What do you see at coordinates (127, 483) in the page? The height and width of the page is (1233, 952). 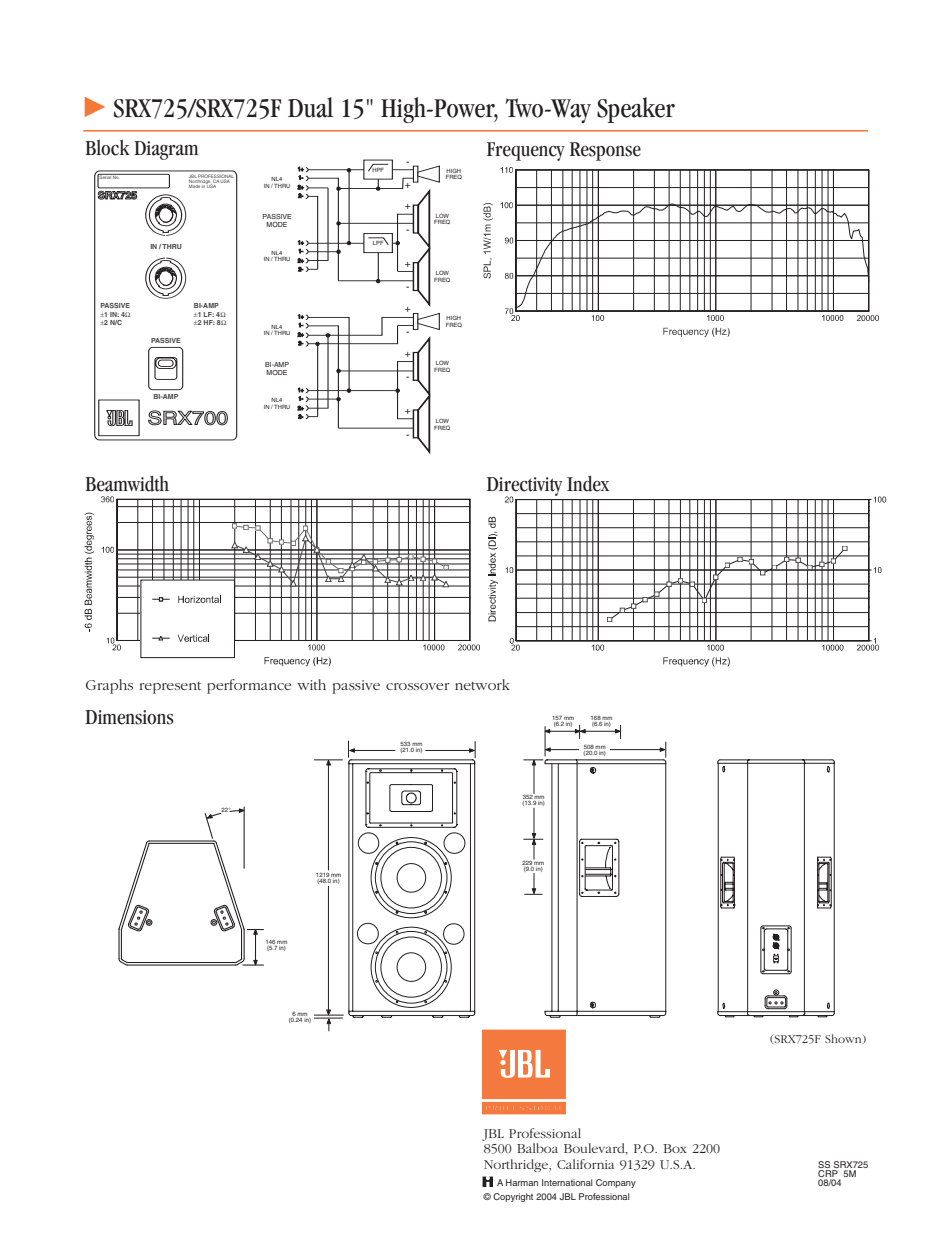 I see `Beamwidth` at bounding box center [127, 483].
